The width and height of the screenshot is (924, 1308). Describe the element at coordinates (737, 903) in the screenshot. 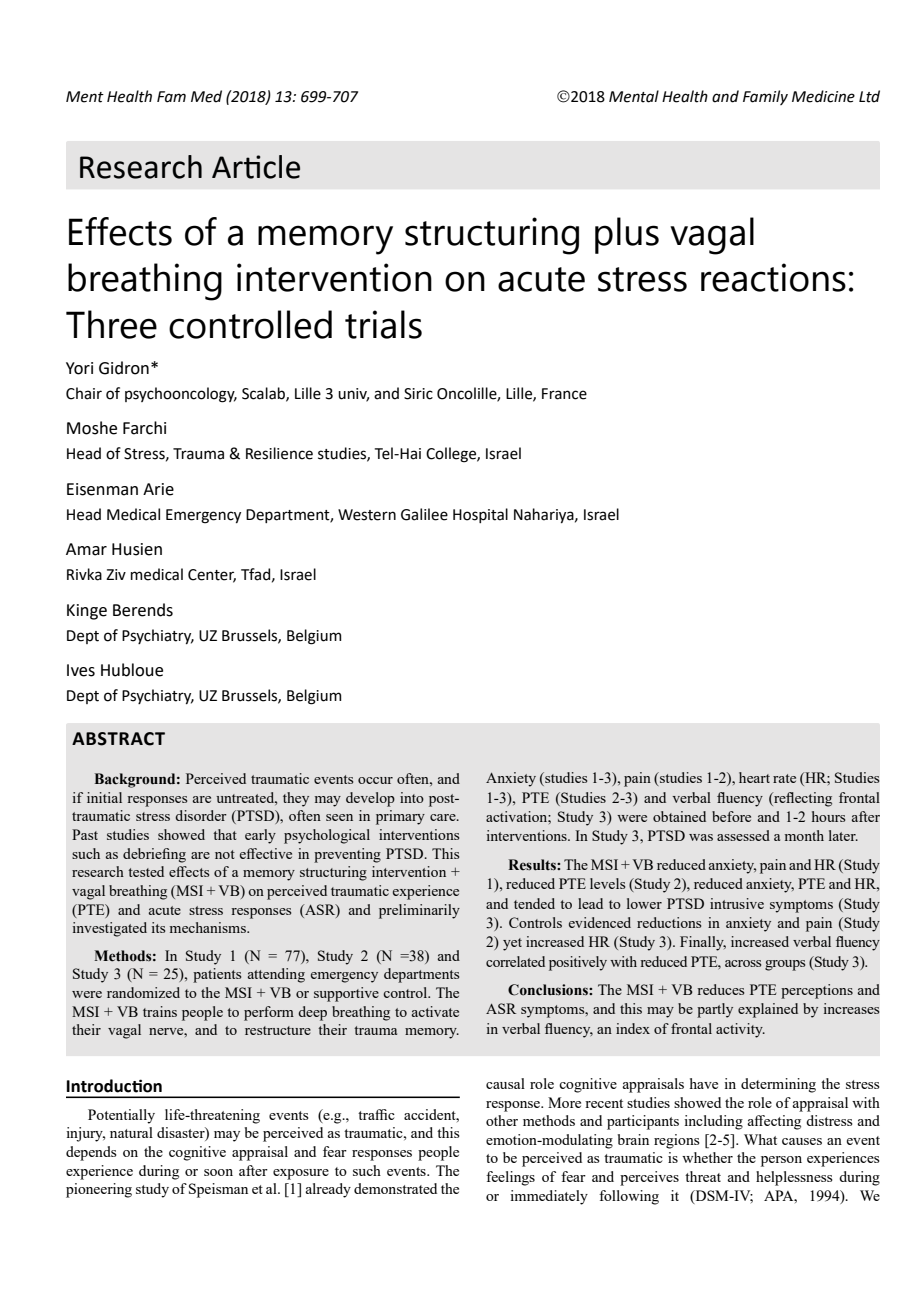

I see `intrusive` at that location.
